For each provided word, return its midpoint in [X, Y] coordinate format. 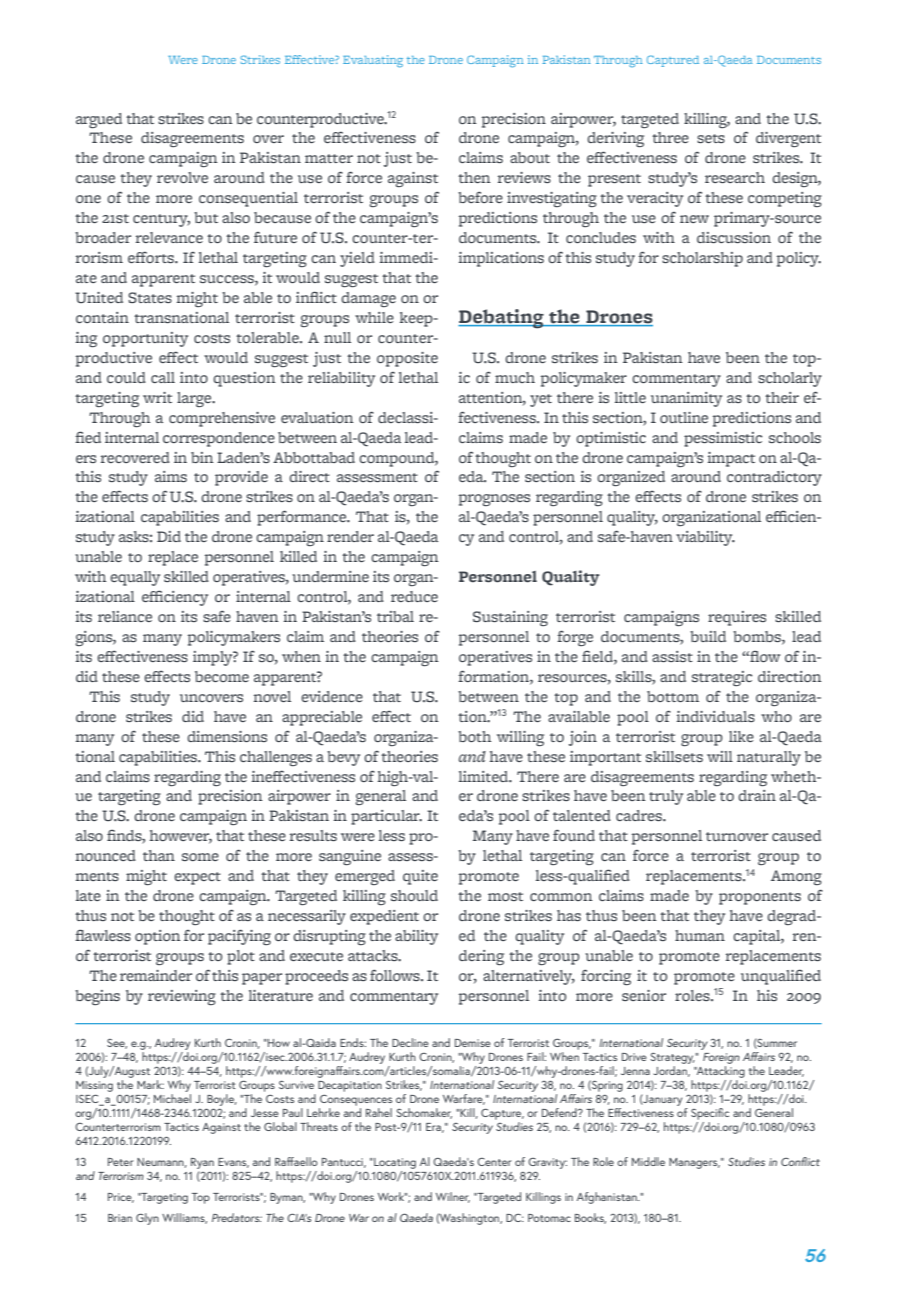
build [708, 636]
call [163, 377]
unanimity [686, 399]
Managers [694, 1163]
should [414, 895]
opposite [407, 359]
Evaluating [373, 61]
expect [197, 878]
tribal [395, 616]
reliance [125, 616]
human [700, 935]
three [670, 137]
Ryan [202, 1163]
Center [494, 1162]
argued [99, 120]
